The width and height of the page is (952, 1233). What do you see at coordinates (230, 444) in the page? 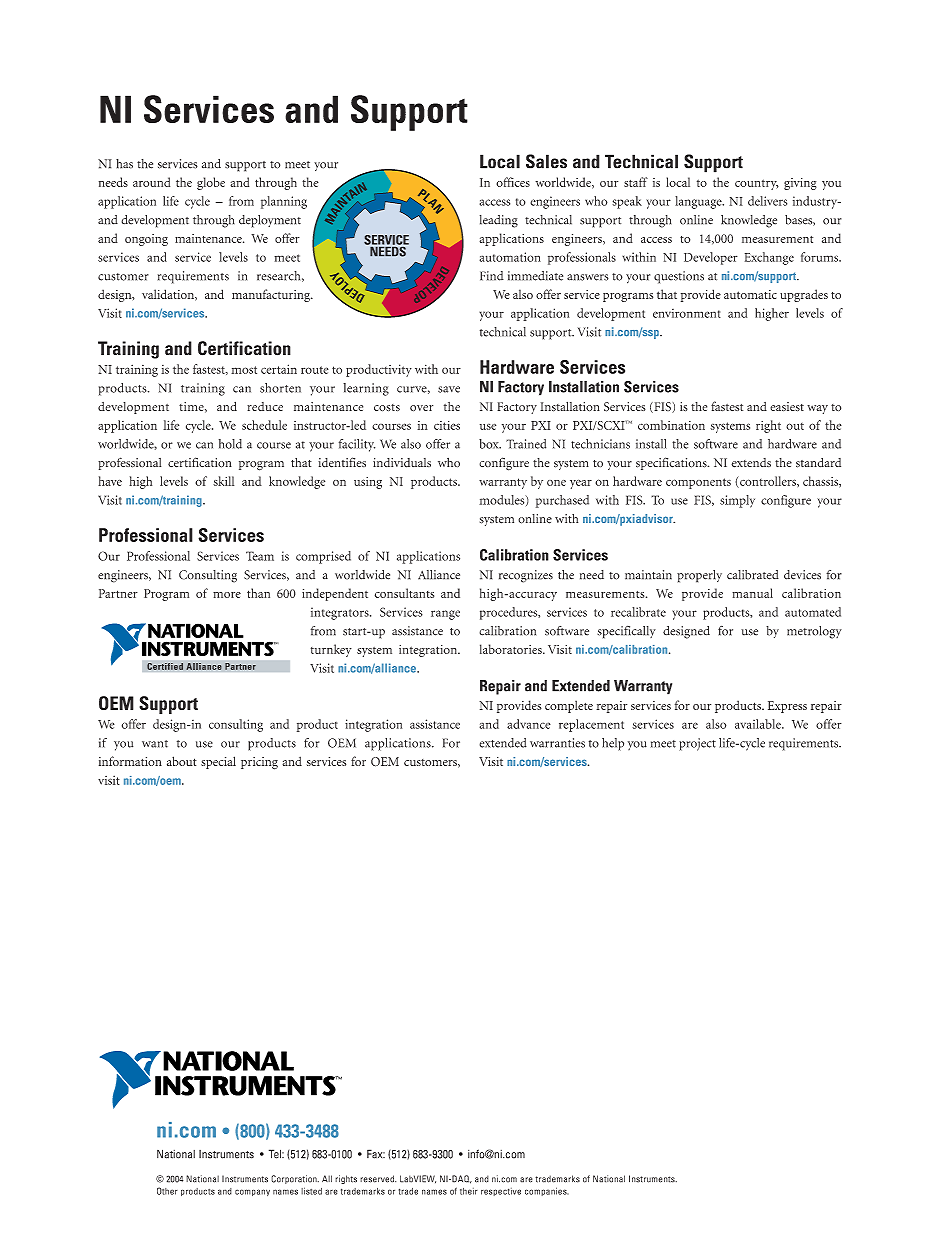
I see `hold` at bounding box center [230, 444].
